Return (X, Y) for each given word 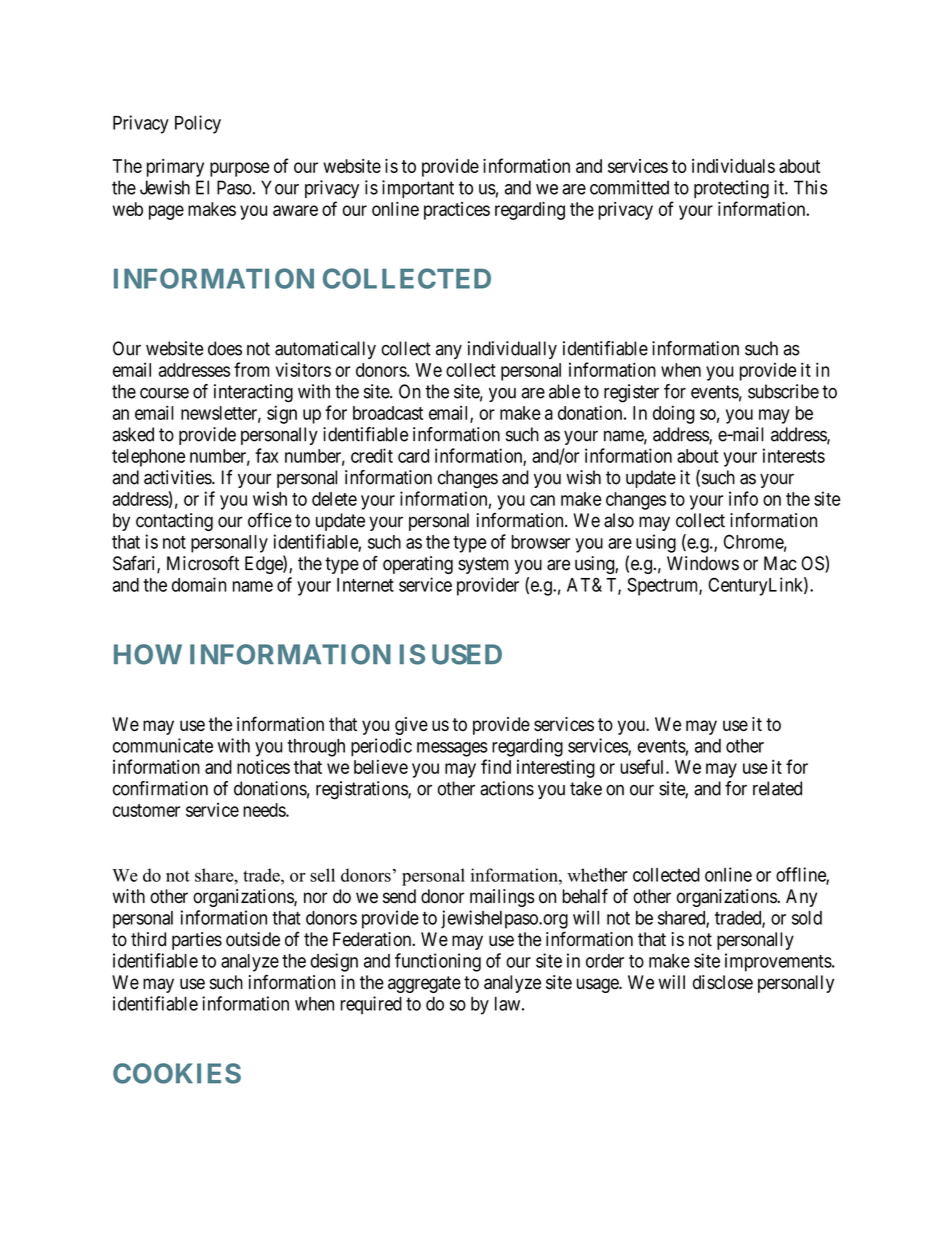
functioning (438, 962)
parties (197, 941)
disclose (723, 982)
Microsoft (203, 563)
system (483, 565)
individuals (733, 166)
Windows (703, 563)
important (418, 189)
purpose (239, 169)
